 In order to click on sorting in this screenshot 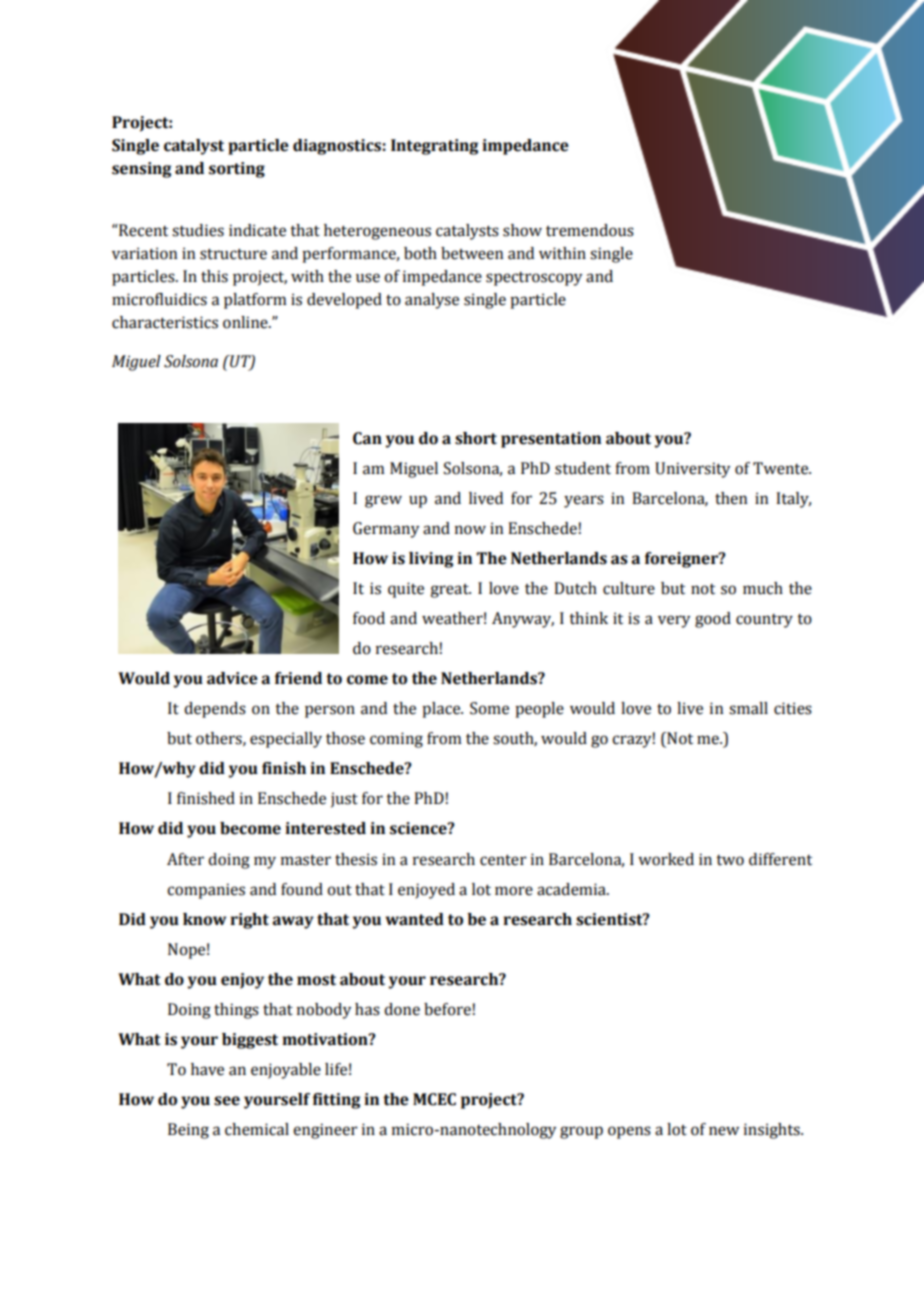, I will do `click(237, 170)`.
